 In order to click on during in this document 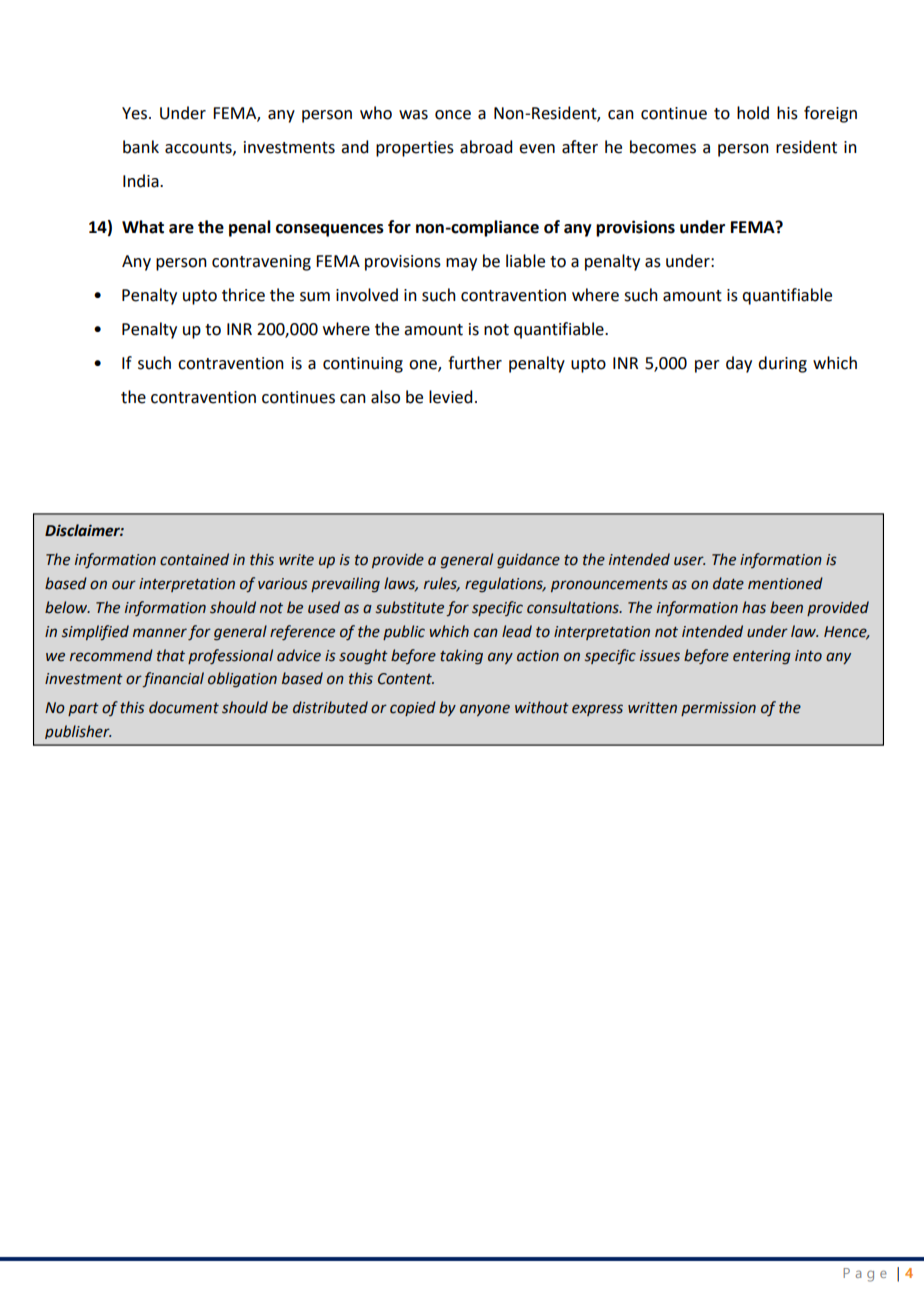, I will do `click(782, 364)`.
